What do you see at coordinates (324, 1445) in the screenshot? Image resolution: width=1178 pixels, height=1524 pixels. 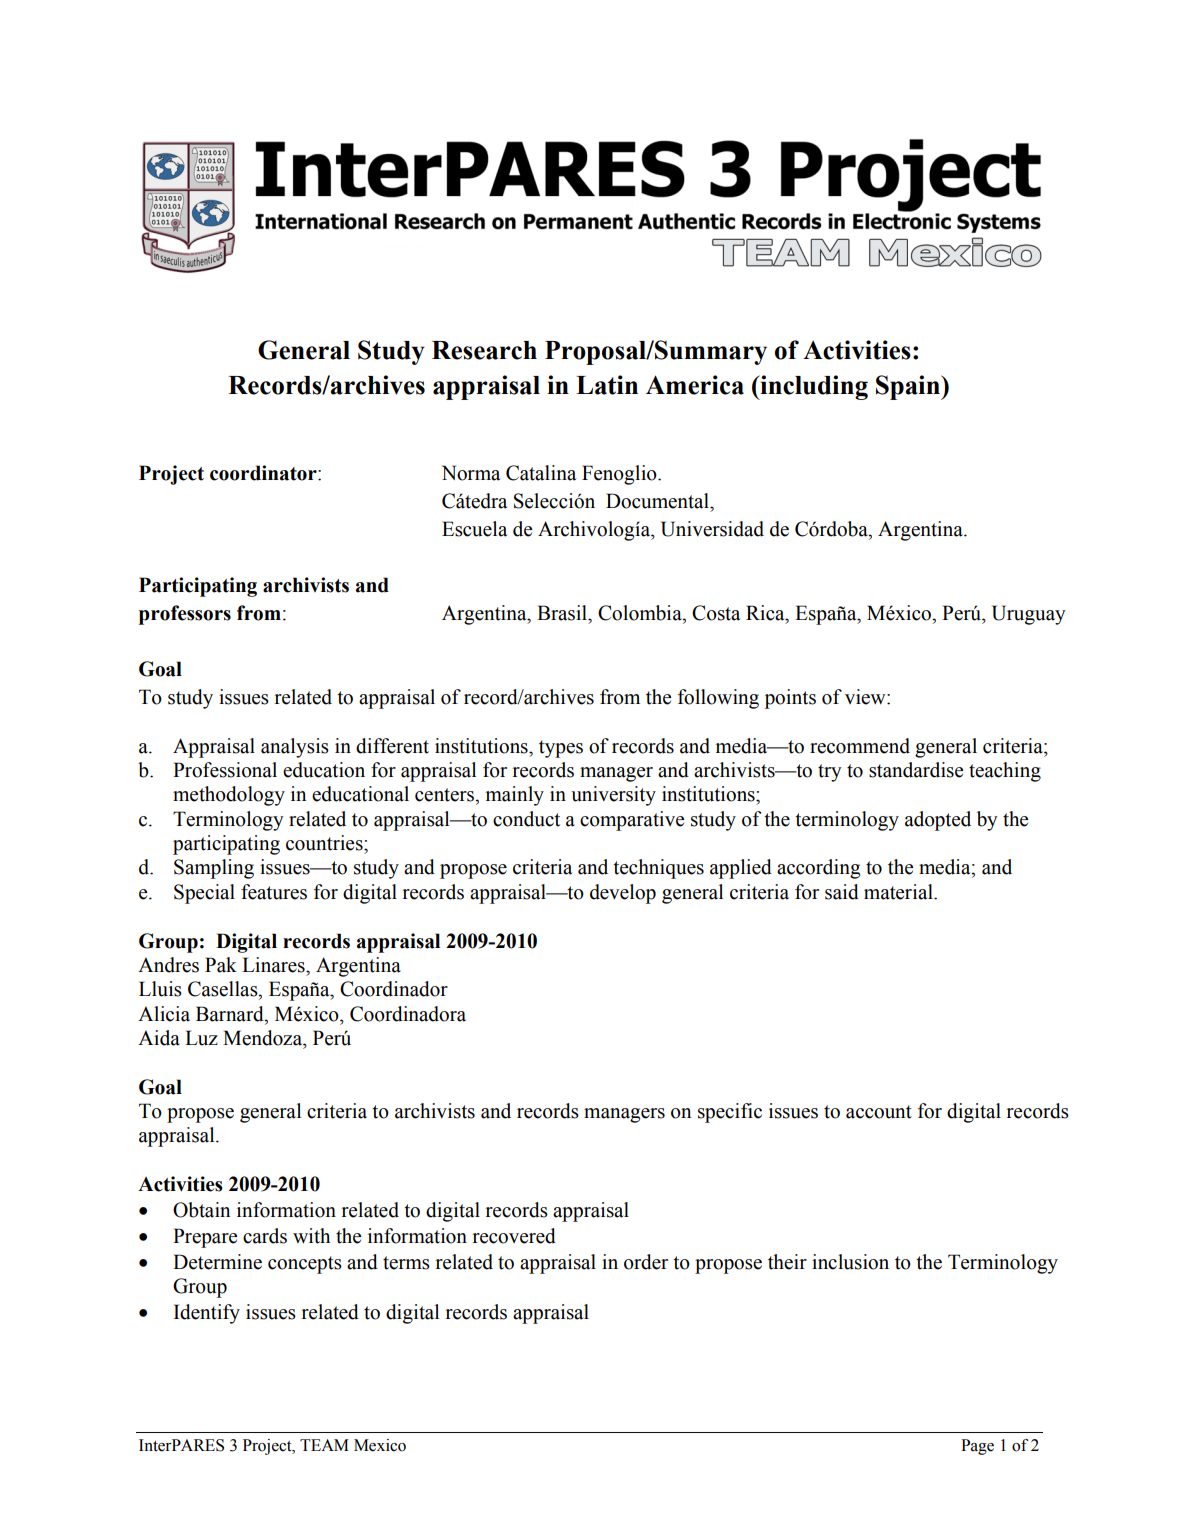 I see `TEAM` at bounding box center [324, 1445].
